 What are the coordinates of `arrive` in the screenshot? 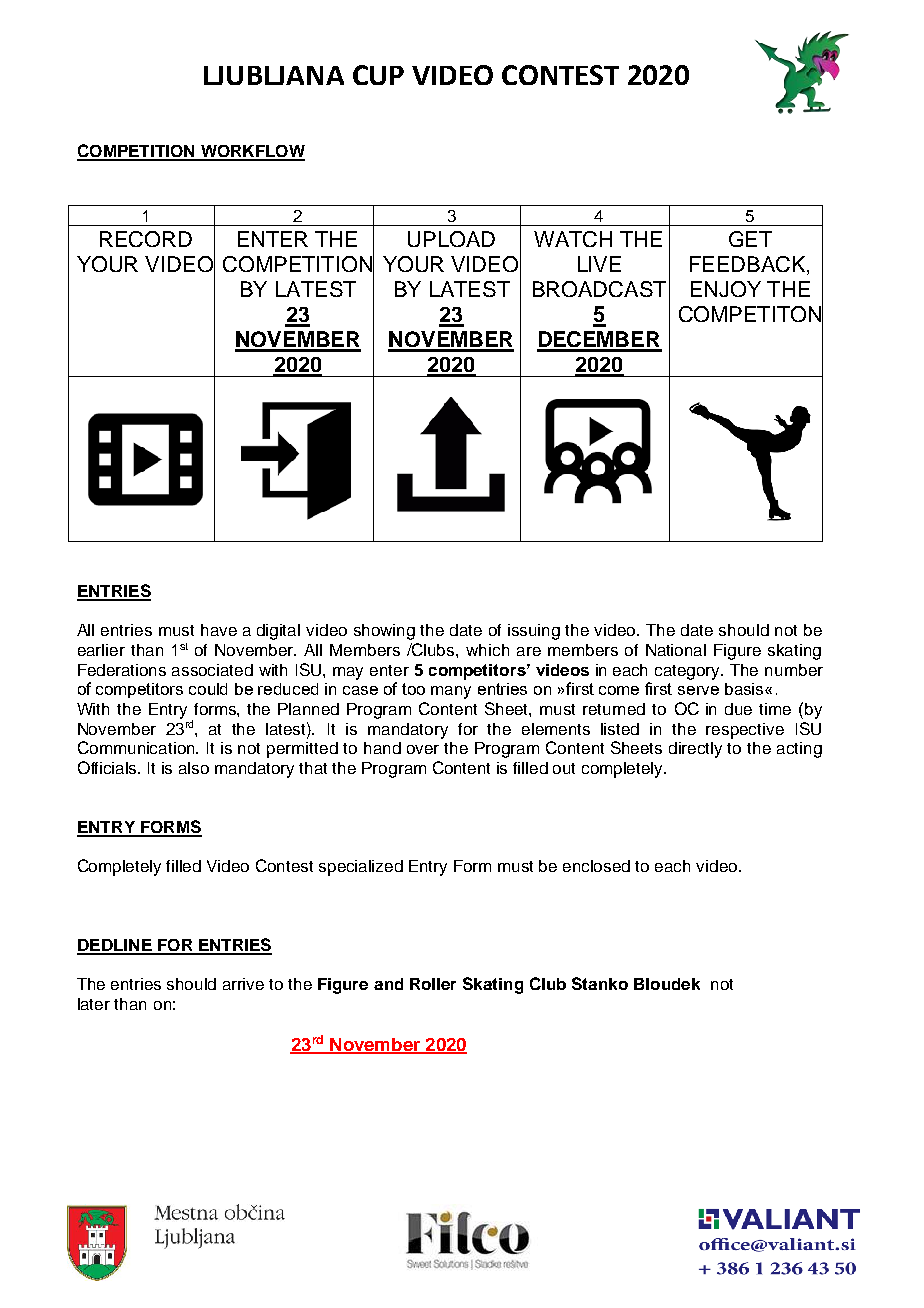 It's located at (243, 984).
